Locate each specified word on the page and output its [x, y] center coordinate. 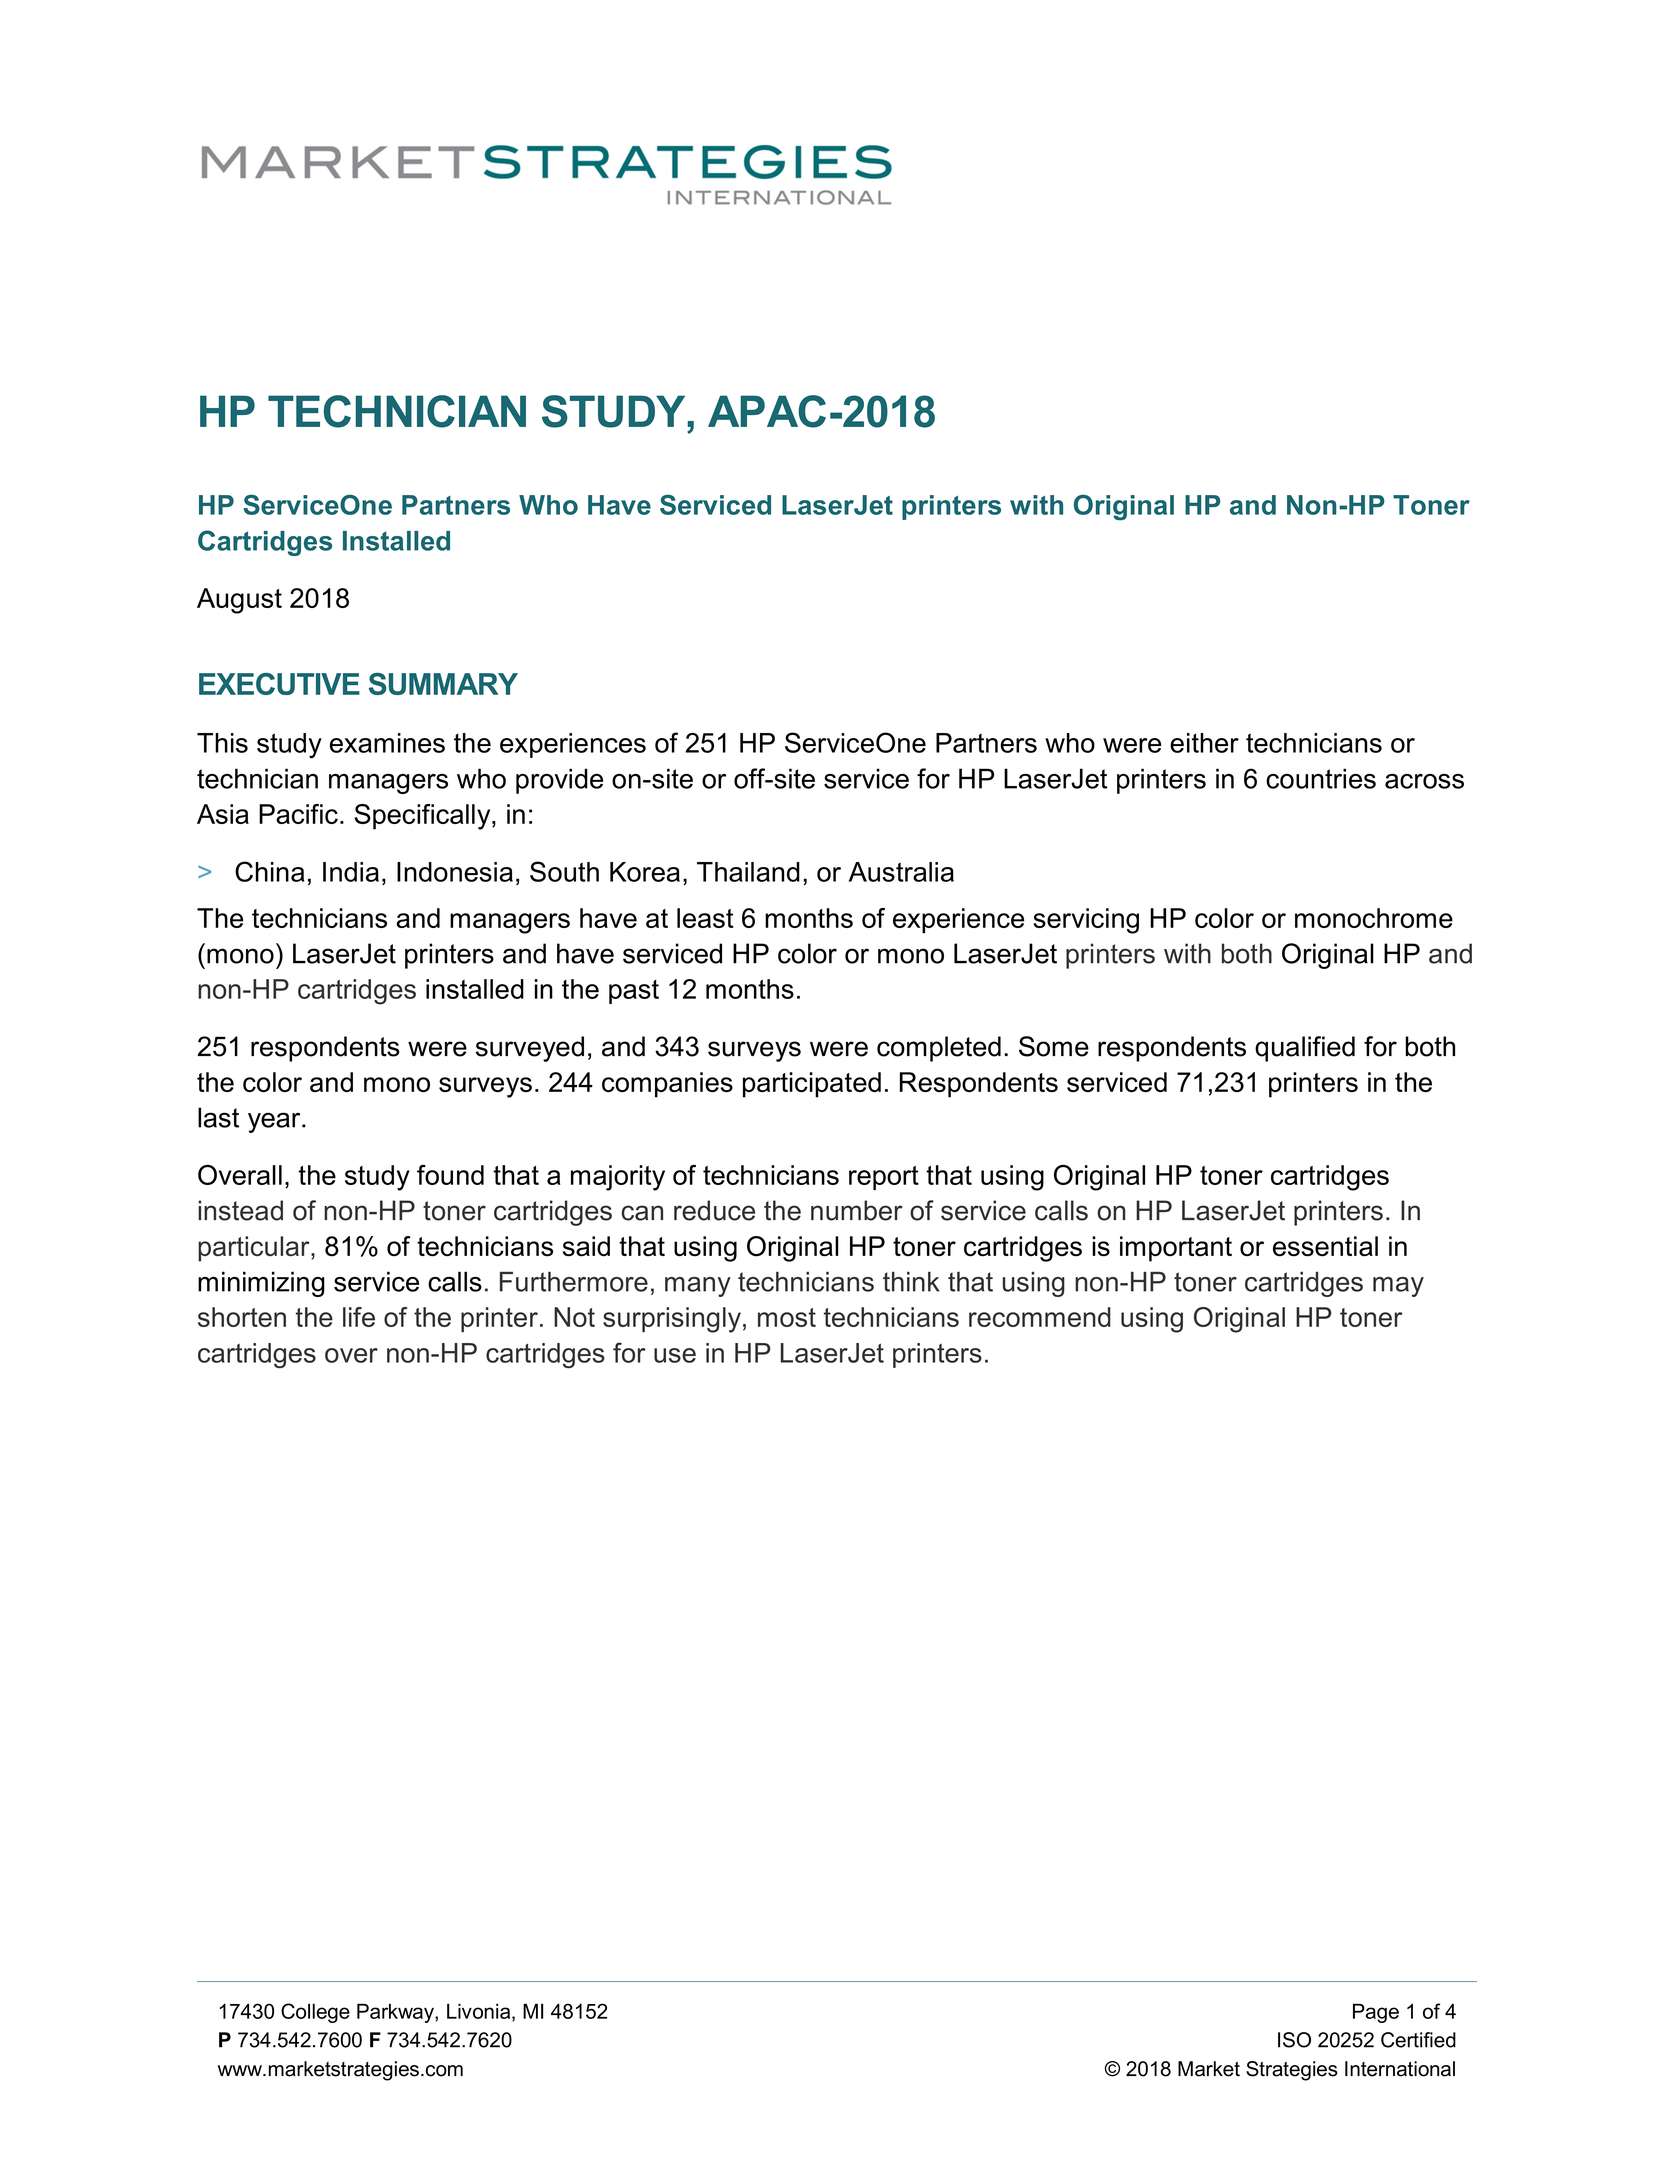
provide [559, 781]
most [787, 1317]
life [359, 1317]
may [1398, 1287]
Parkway [396, 2013]
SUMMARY [443, 684]
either [1204, 743]
